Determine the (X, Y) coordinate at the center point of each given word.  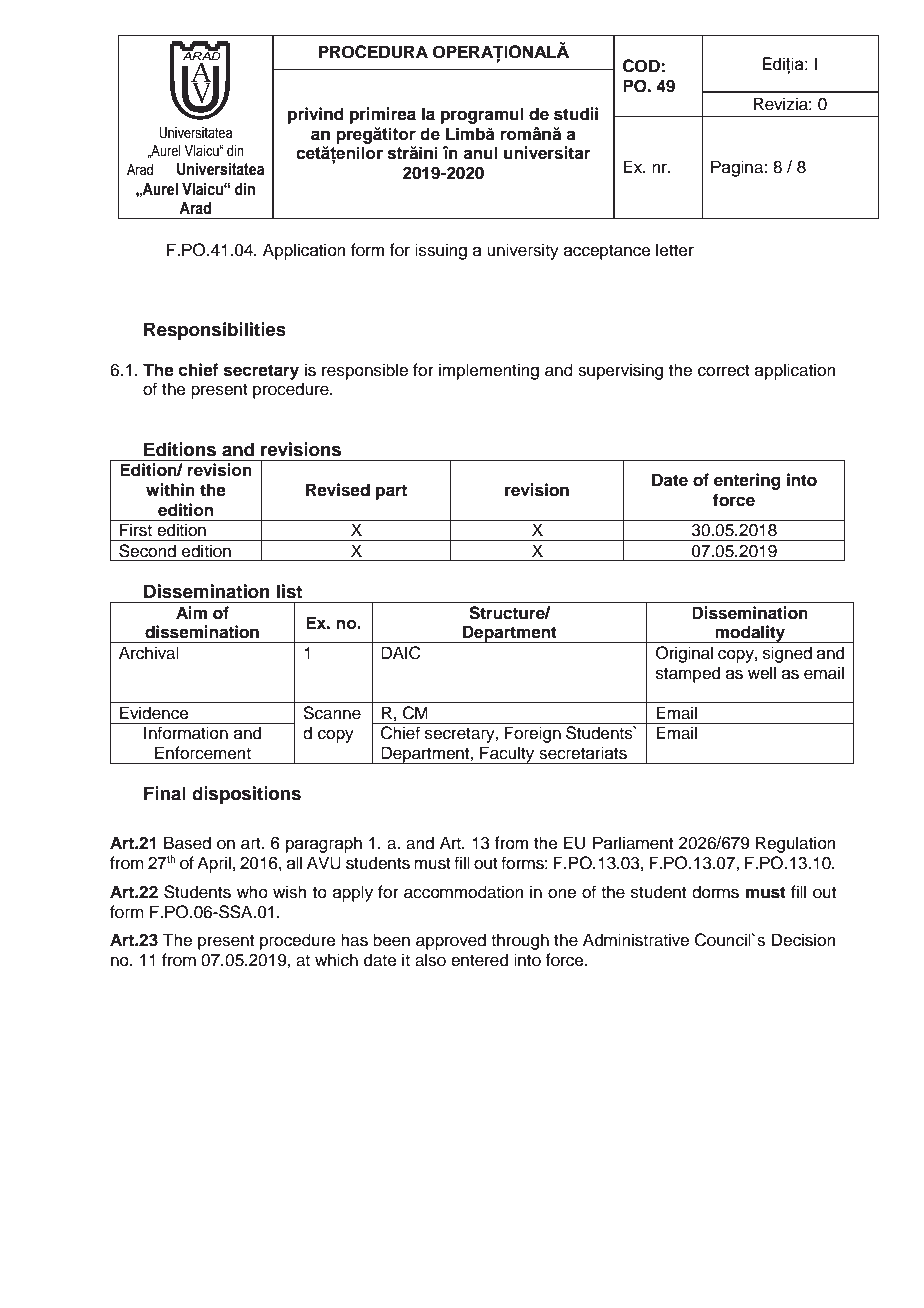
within (170, 489)
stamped (688, 674)
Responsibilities (215, 331)
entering (747, 481)
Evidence (154, 713)
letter (675, 250)
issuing (441, 251)
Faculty (507, 755)
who (252, 892)
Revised (338, 490)
